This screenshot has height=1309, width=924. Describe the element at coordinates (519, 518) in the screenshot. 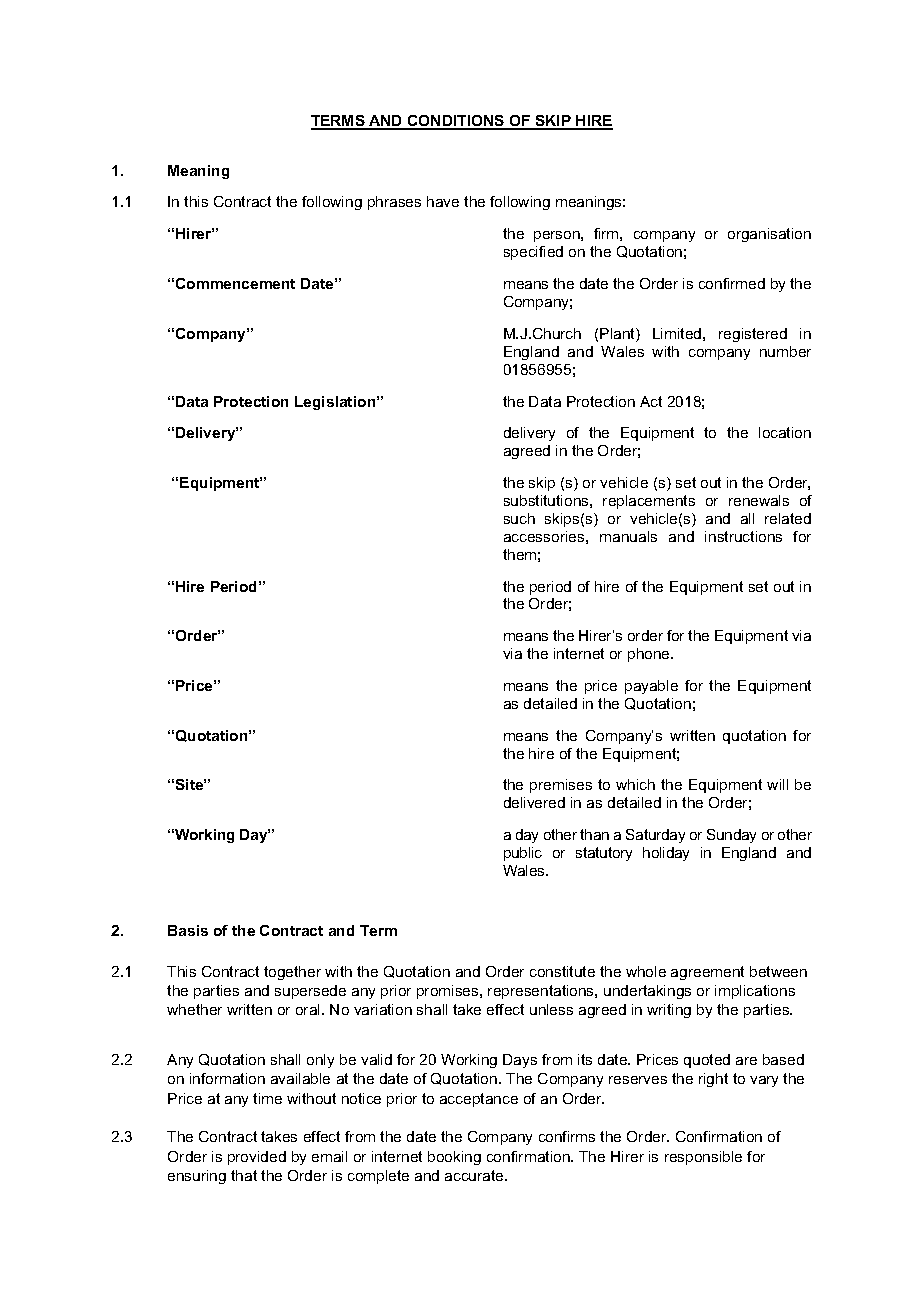

I see `such` at that location.
